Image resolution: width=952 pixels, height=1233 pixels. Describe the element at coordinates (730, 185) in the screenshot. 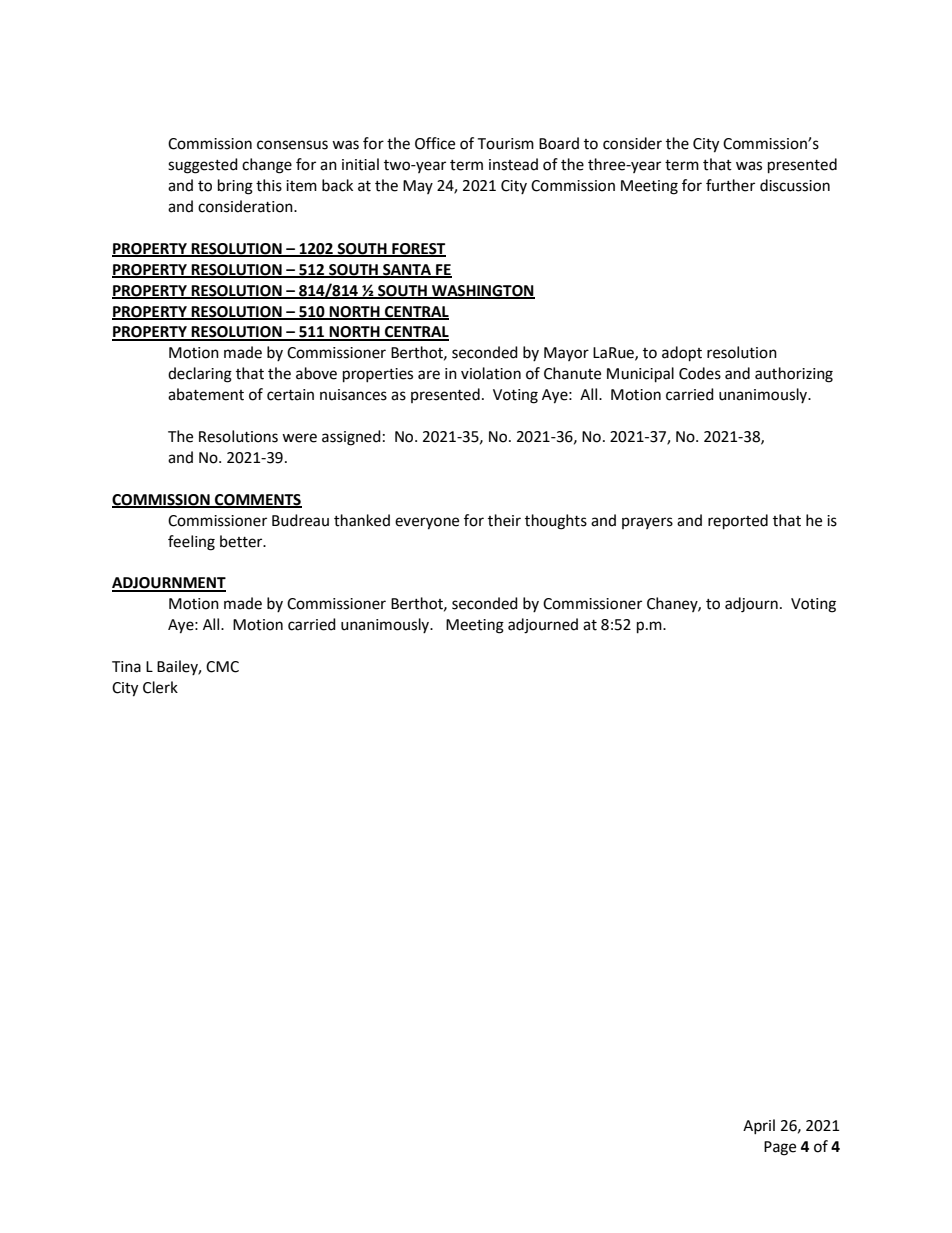

I see `further` at that location.
